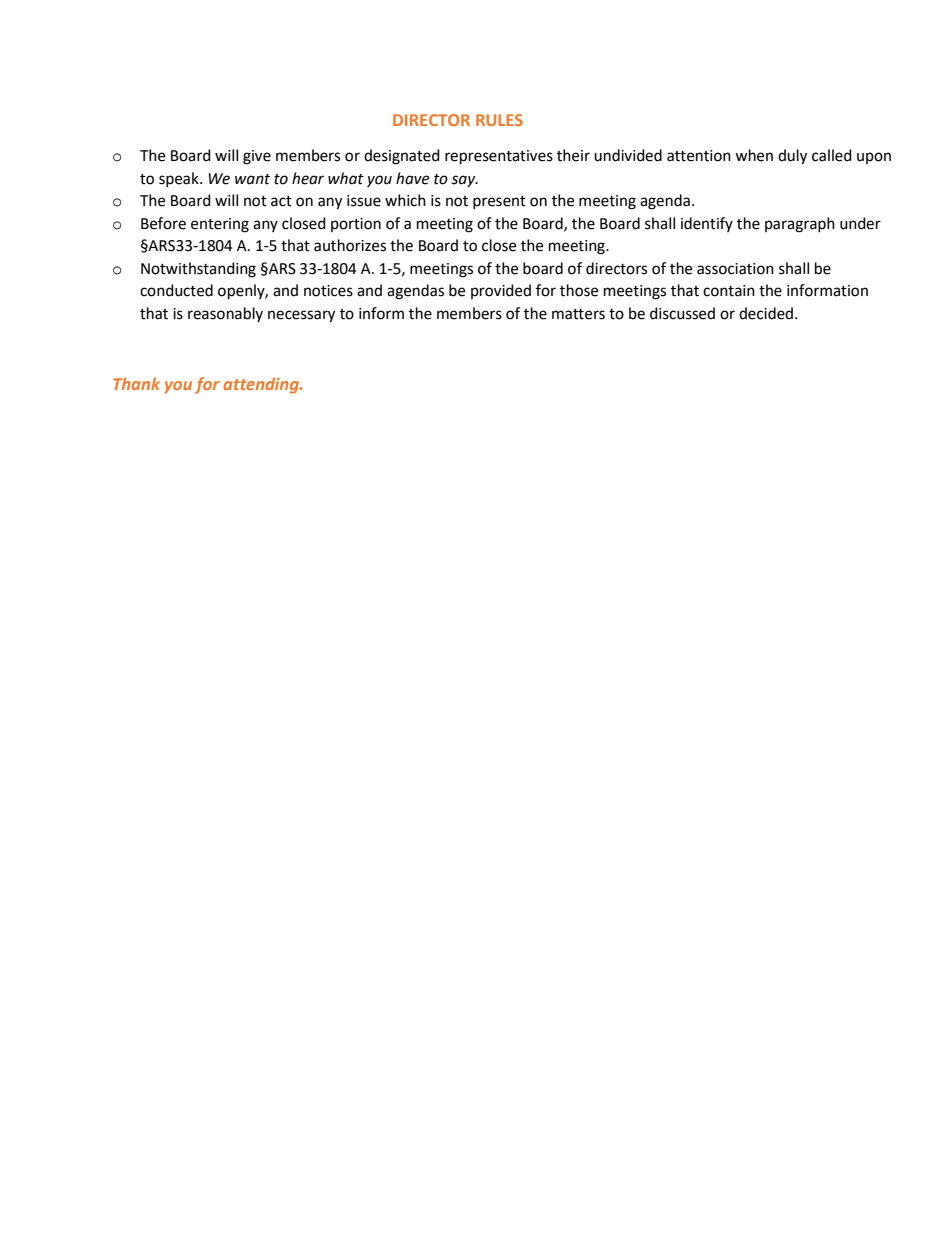 The height and width of the screenshot is (1233, 952). Describe the element at coordinates (578, 314) in the screenshot. I see `matters` at that location.
